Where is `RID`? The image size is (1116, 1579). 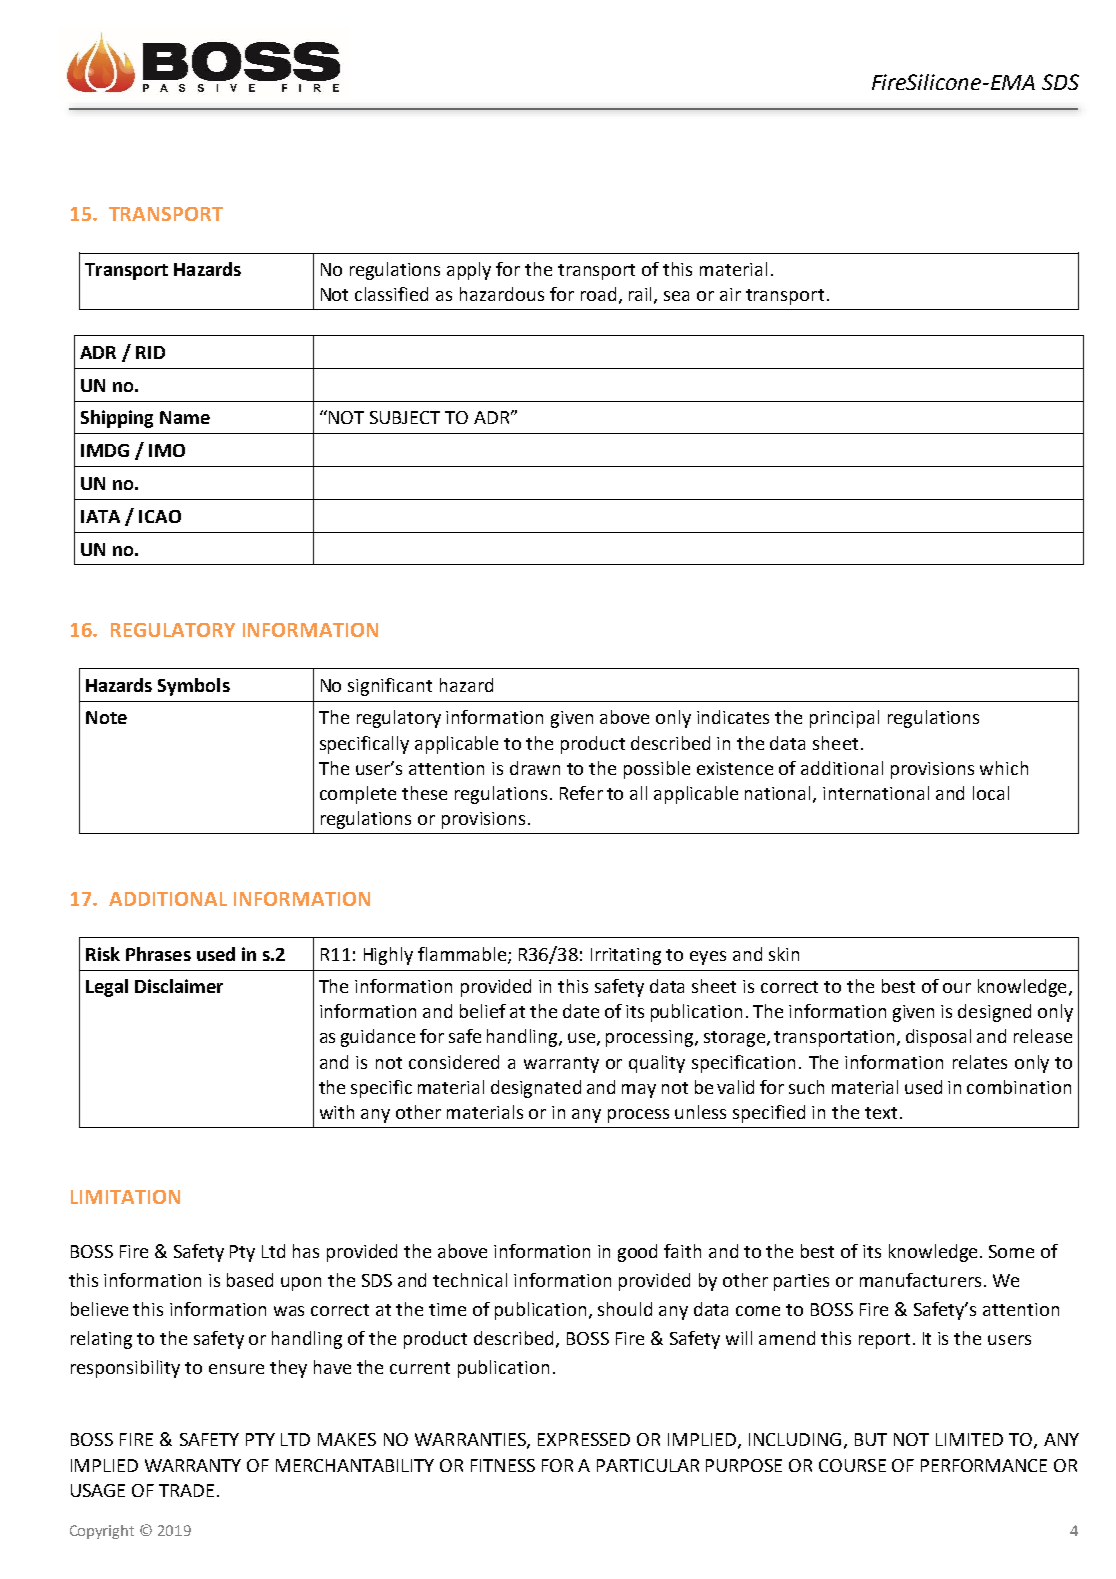
RID is located at coordinates (150, 352).
